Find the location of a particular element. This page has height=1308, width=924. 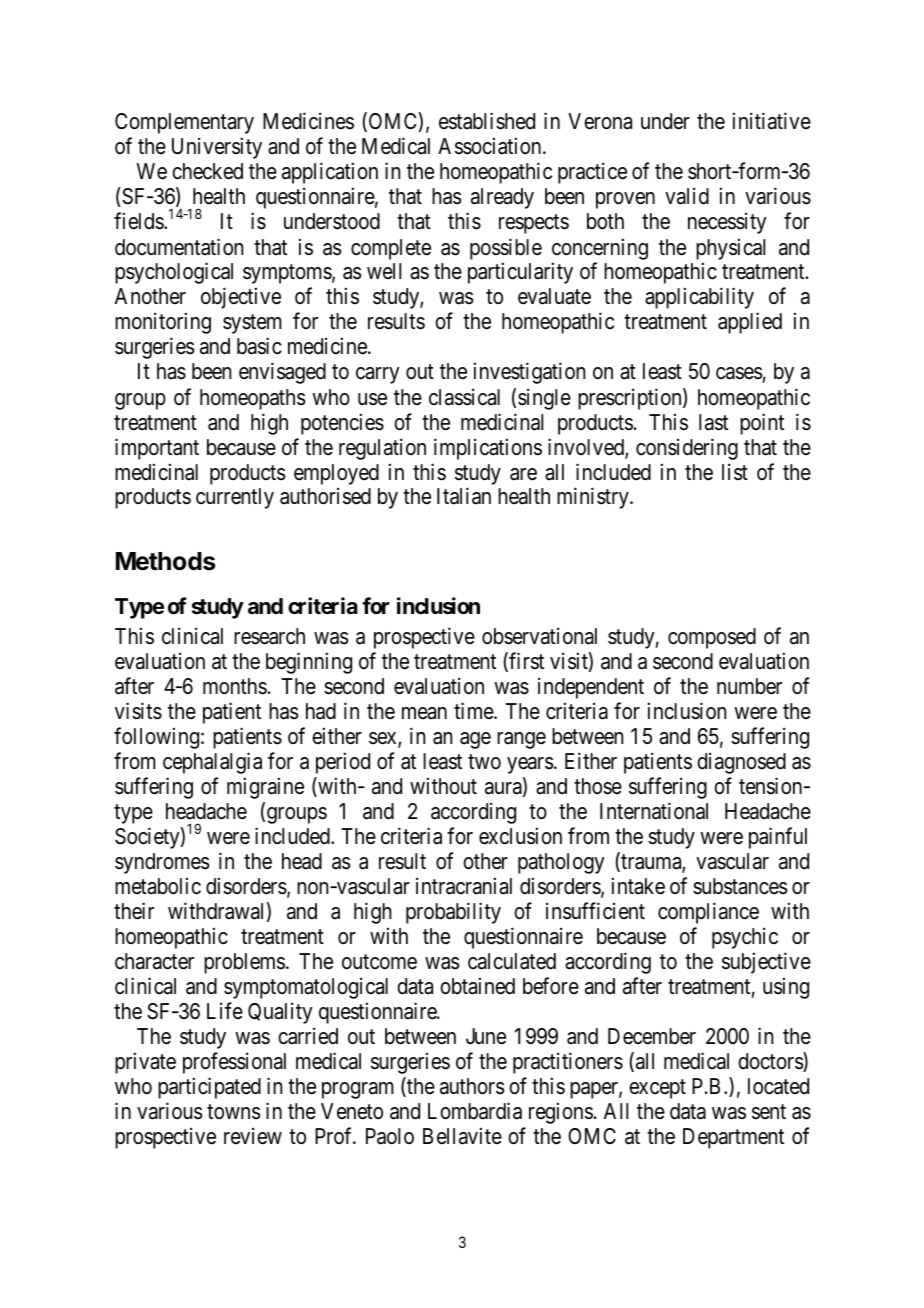

compliance is located at coordinates (708, 913).
